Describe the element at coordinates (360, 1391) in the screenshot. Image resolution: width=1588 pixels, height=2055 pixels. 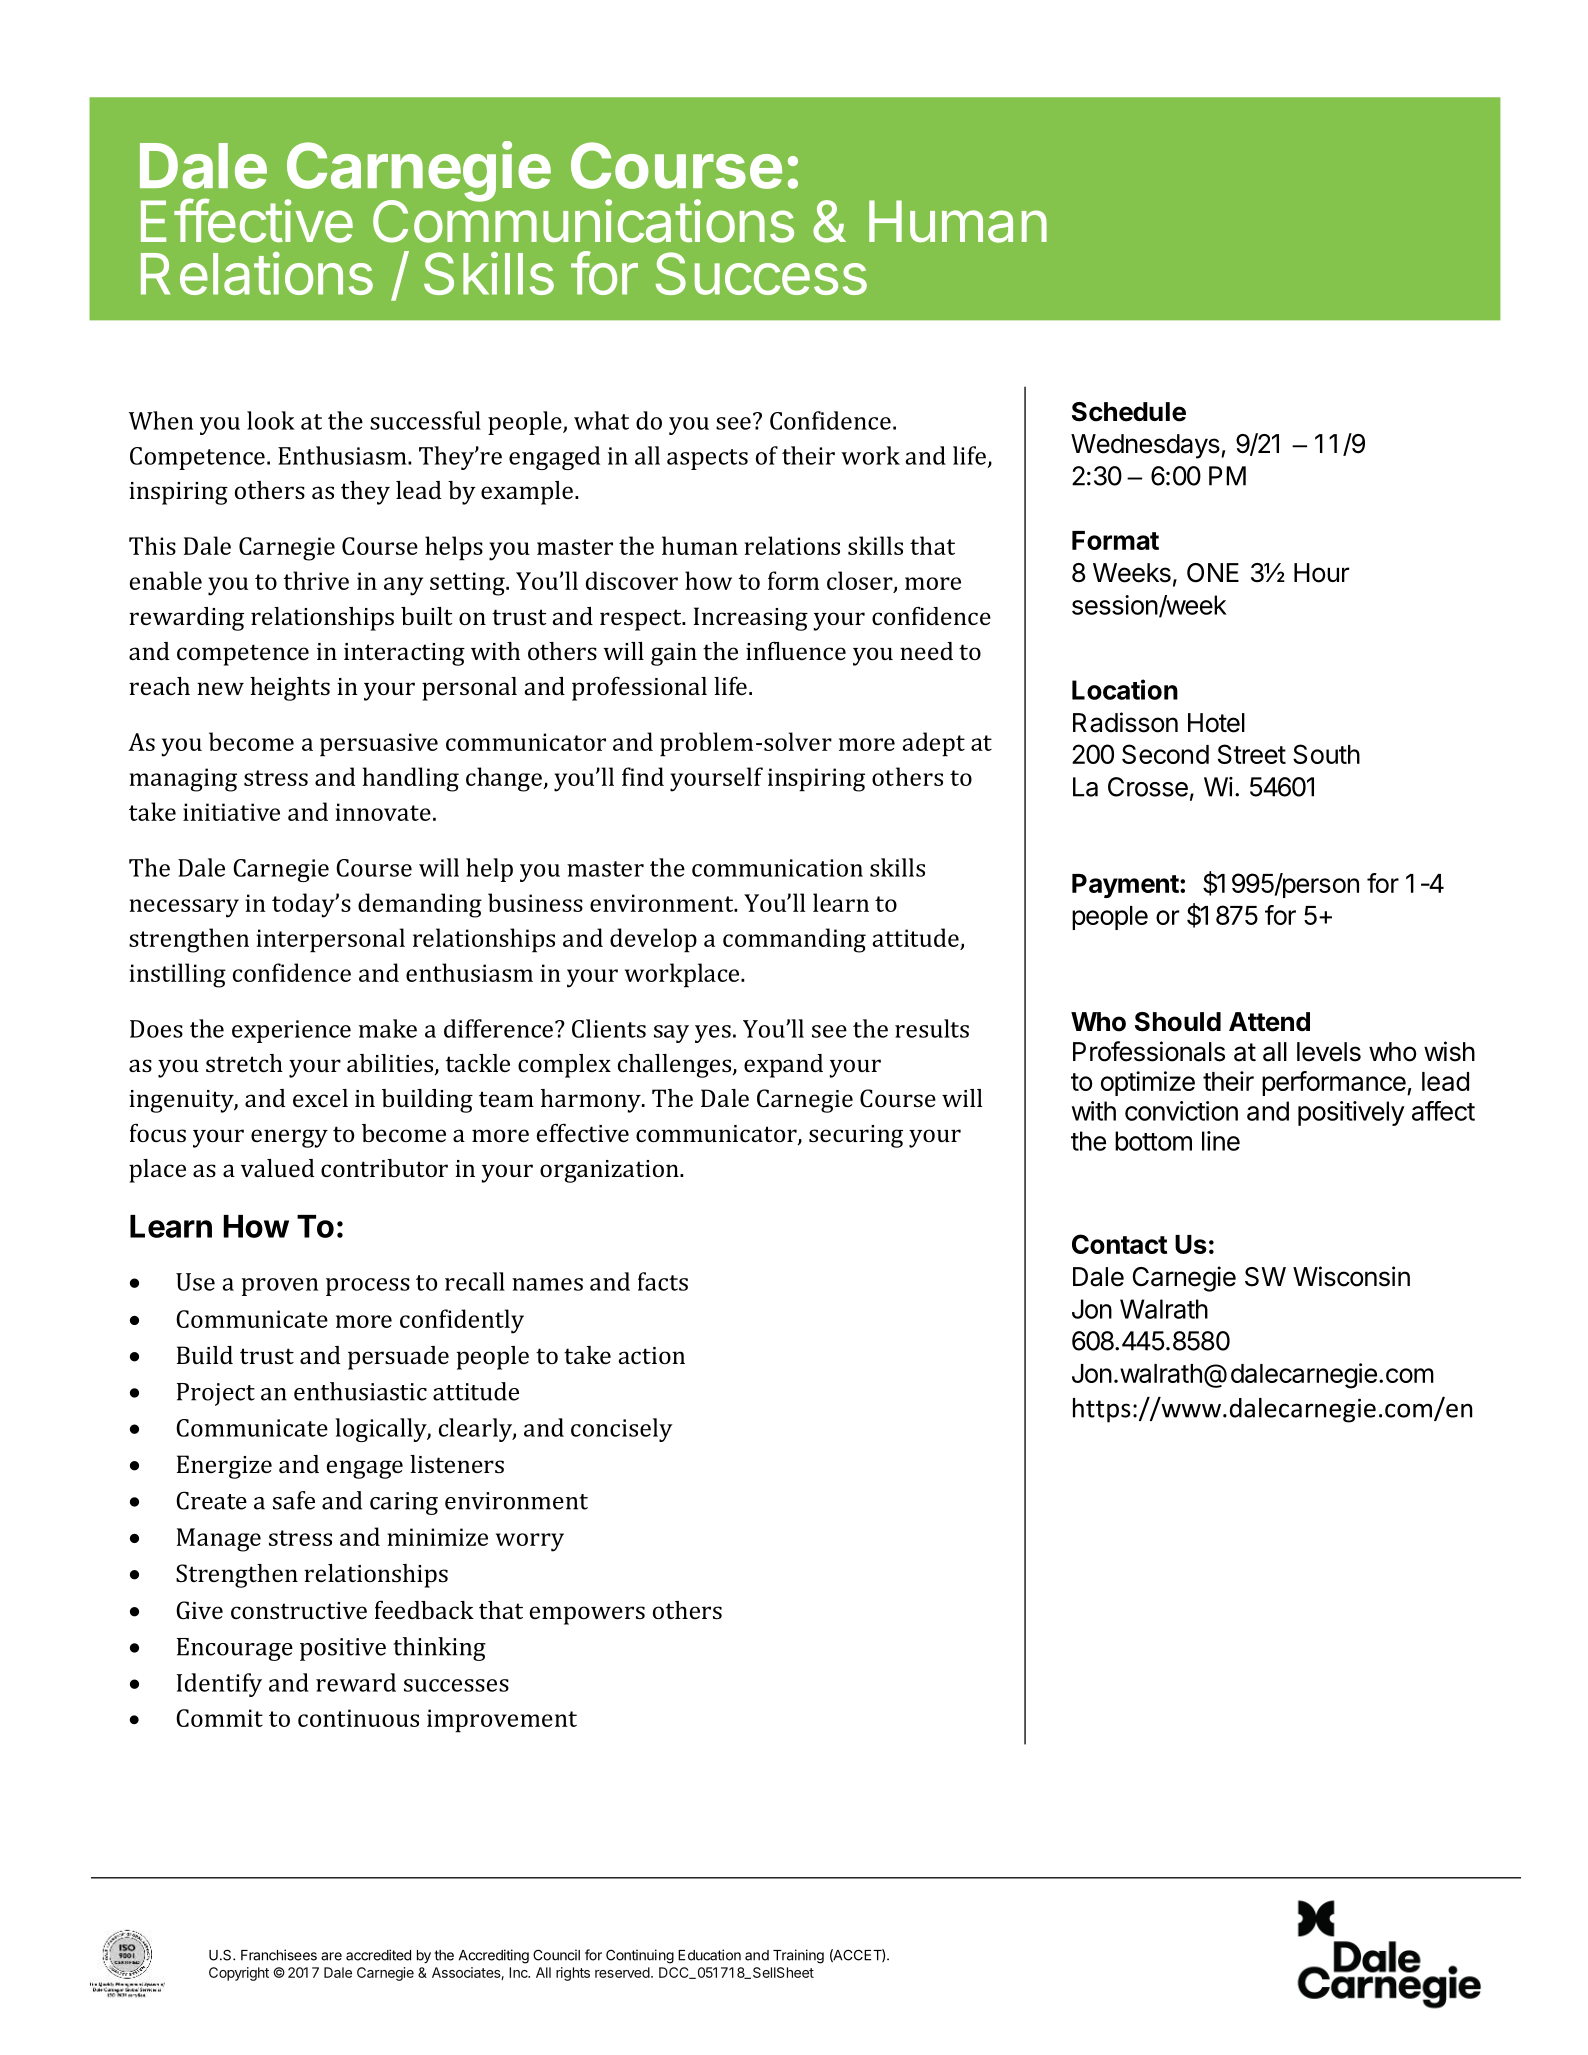
I see `enthusiastic` at that location.
